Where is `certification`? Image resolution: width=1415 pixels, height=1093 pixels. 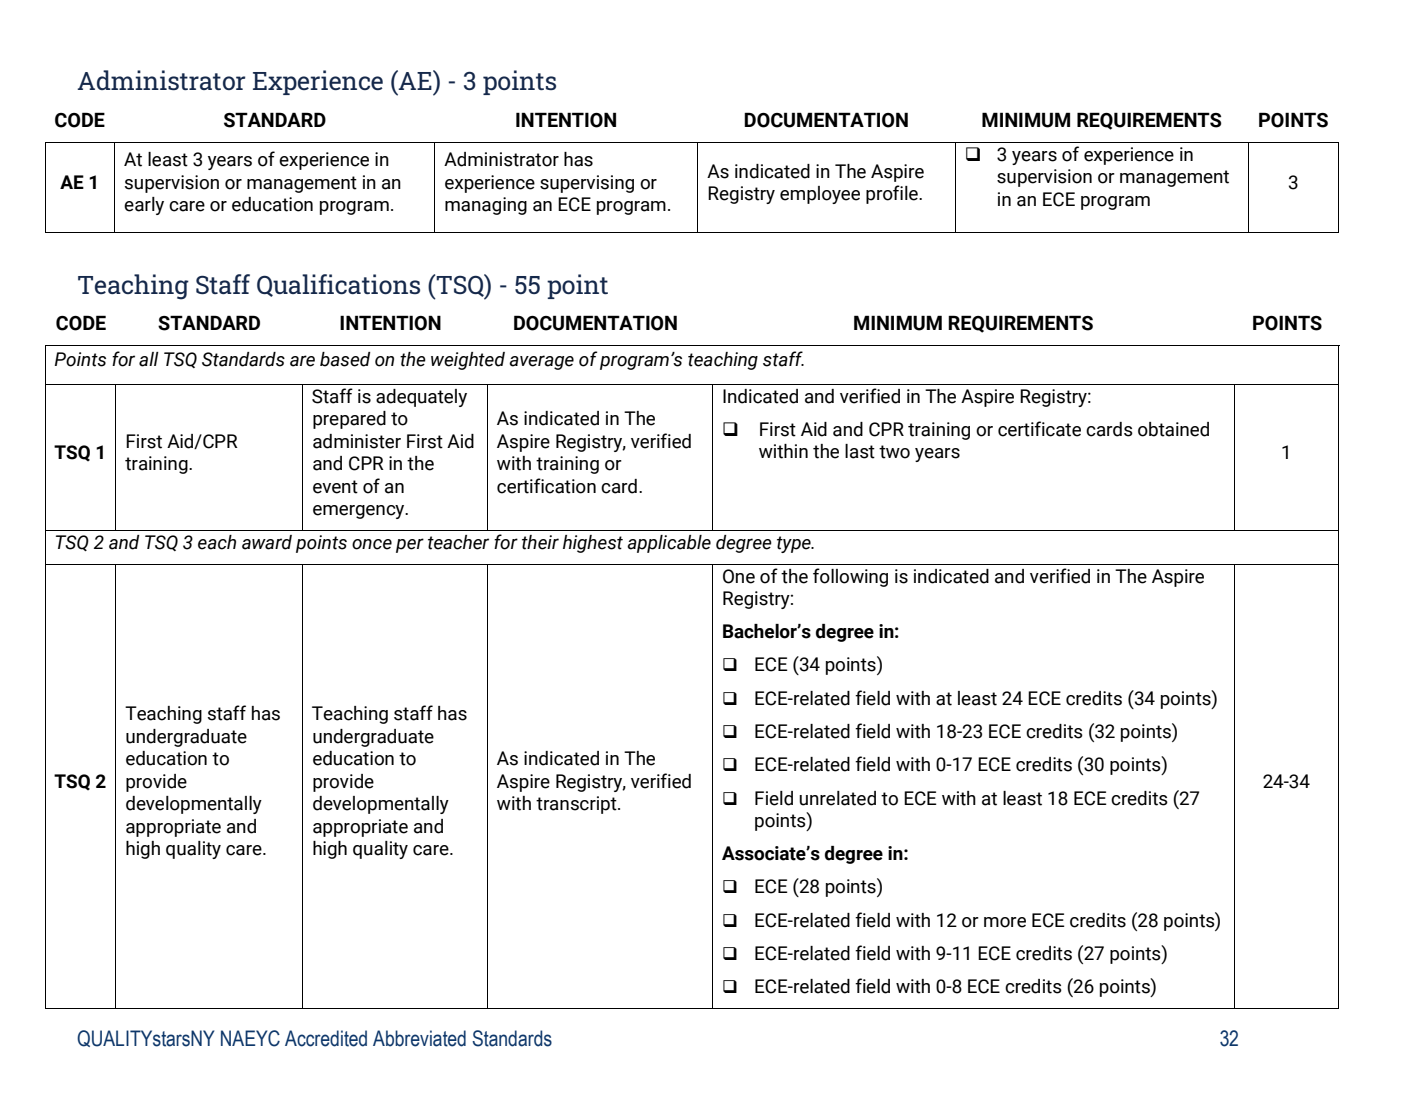 certification is located at coordinates (546, 486).
